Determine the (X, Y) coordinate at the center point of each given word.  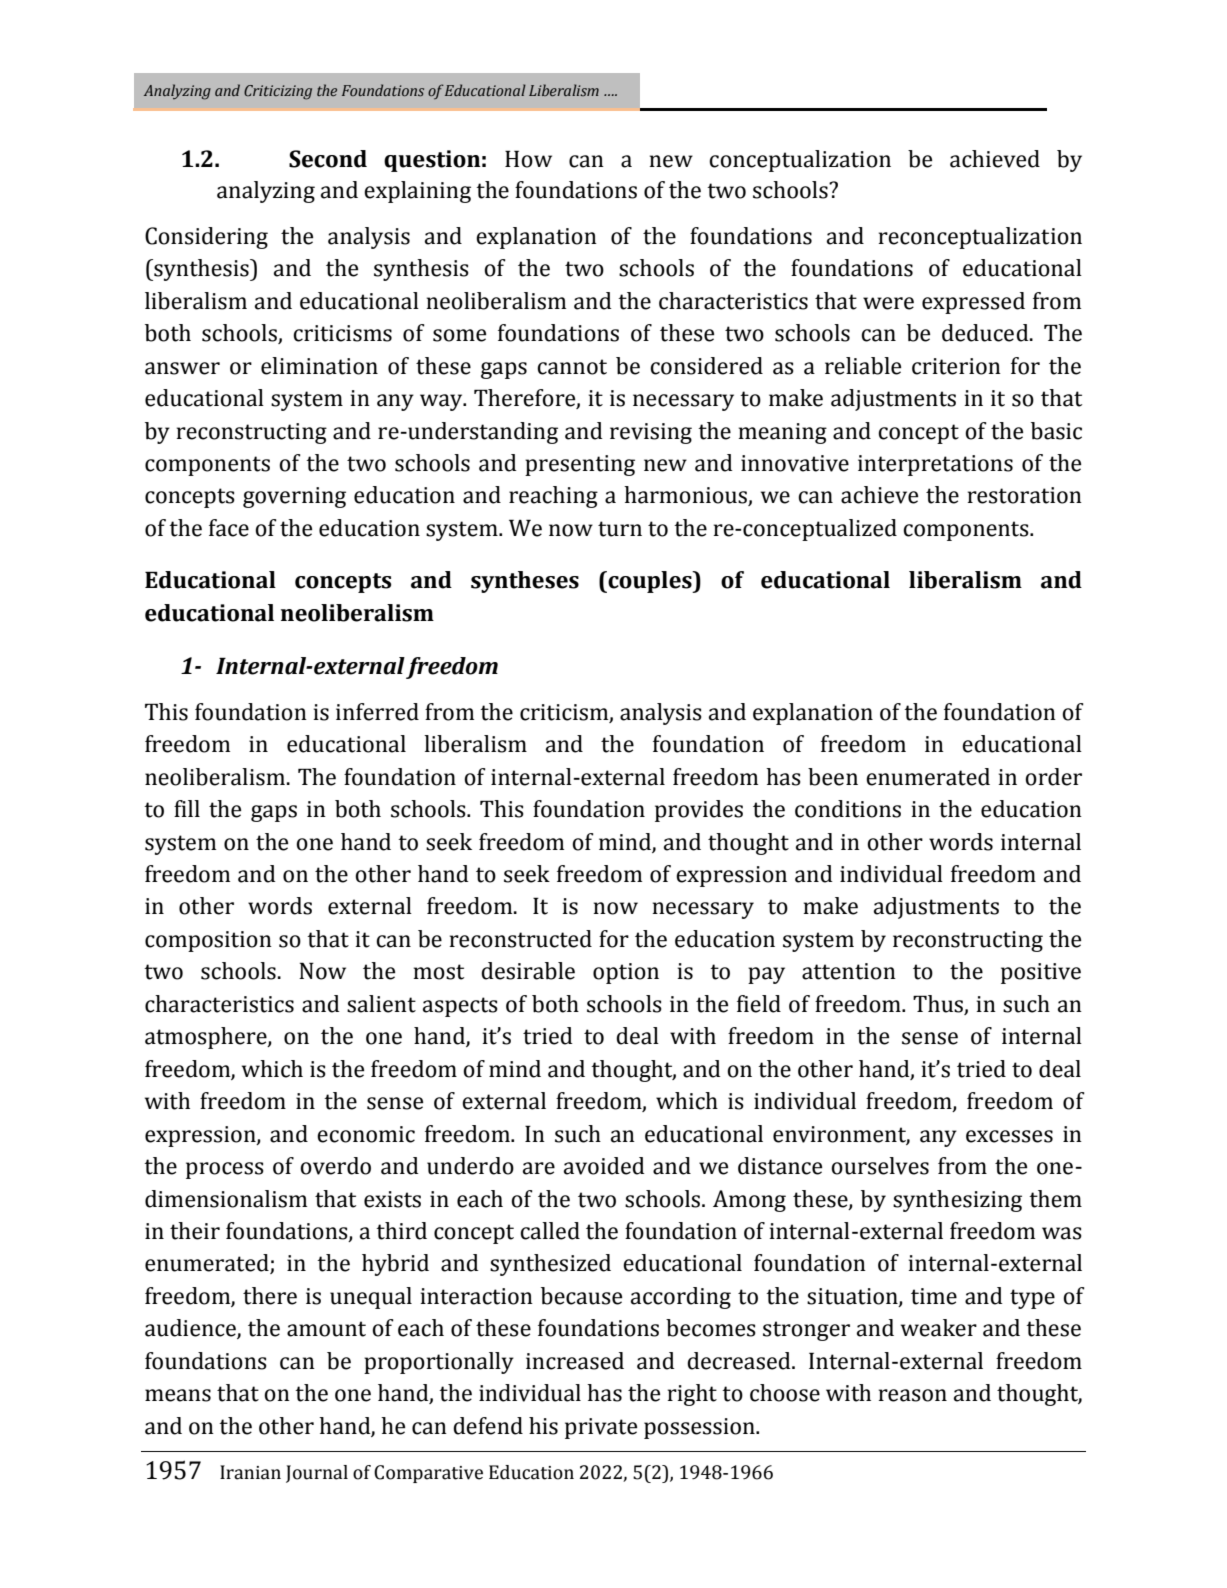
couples (650, 582)
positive (1041, 973)
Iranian (250, 1472)
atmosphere (207, 1038)
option (626, 973)
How (528, 159)
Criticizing (278, 92)
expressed (973, 303)
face (229, 528)
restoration (1025, 495)
